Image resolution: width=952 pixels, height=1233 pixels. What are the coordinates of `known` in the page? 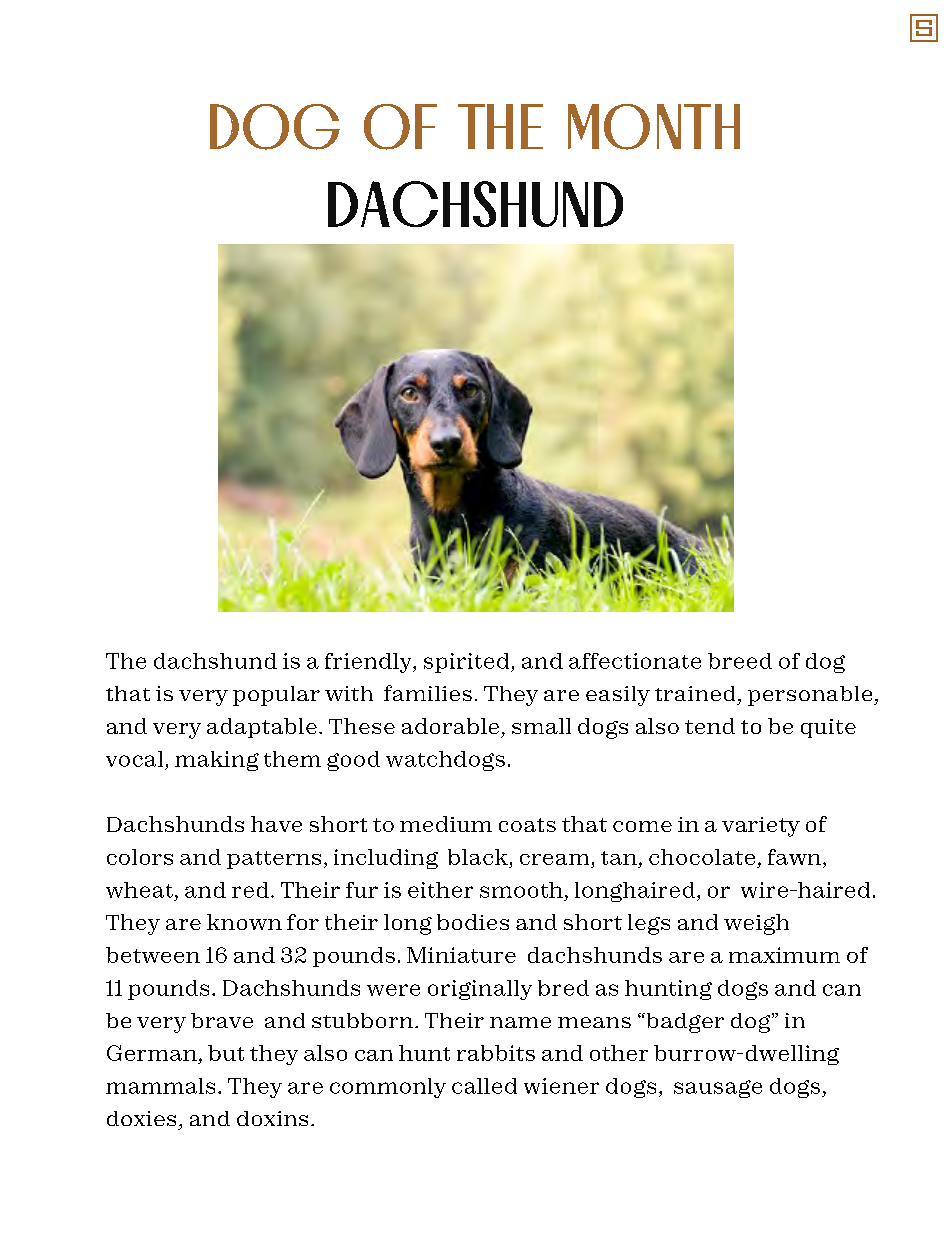 It's located at (244, 922).
